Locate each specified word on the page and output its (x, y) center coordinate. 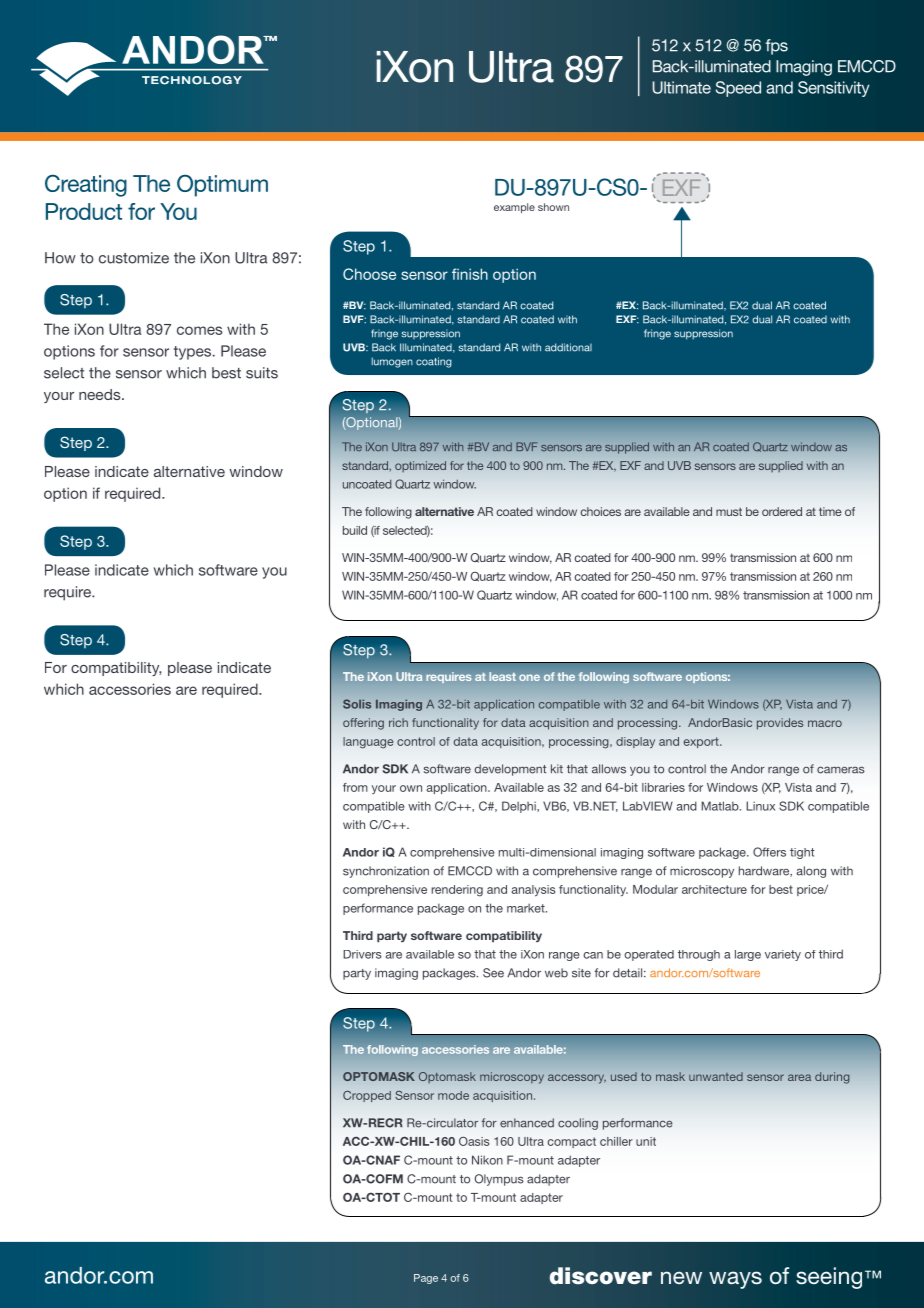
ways (735, 1280)
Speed (738, 89)
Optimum (222, 185)
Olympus (499, 1180)
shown (553, 207)
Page (426, 1279)
